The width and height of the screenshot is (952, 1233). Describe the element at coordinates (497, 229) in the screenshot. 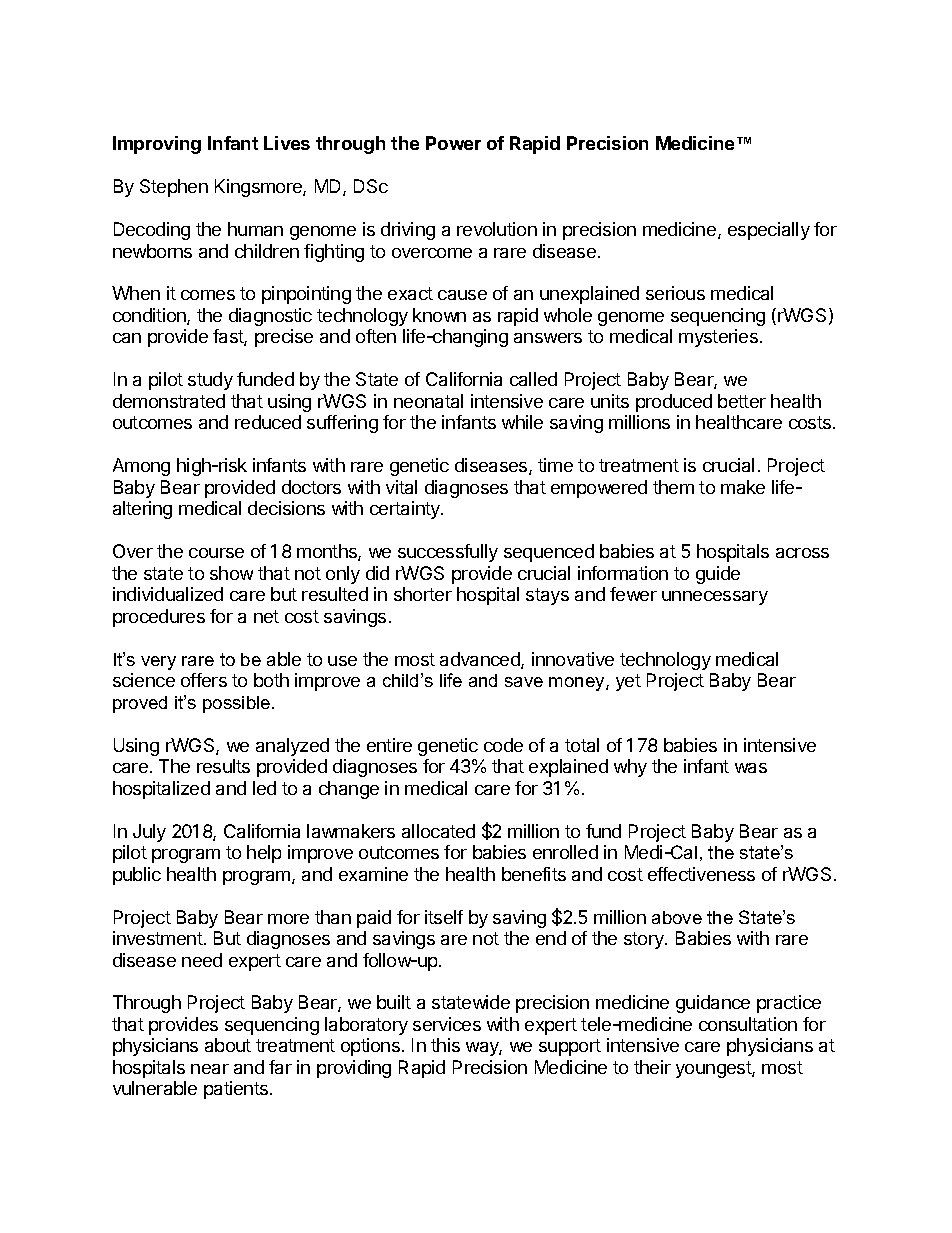

I see `revolution` at that location.
